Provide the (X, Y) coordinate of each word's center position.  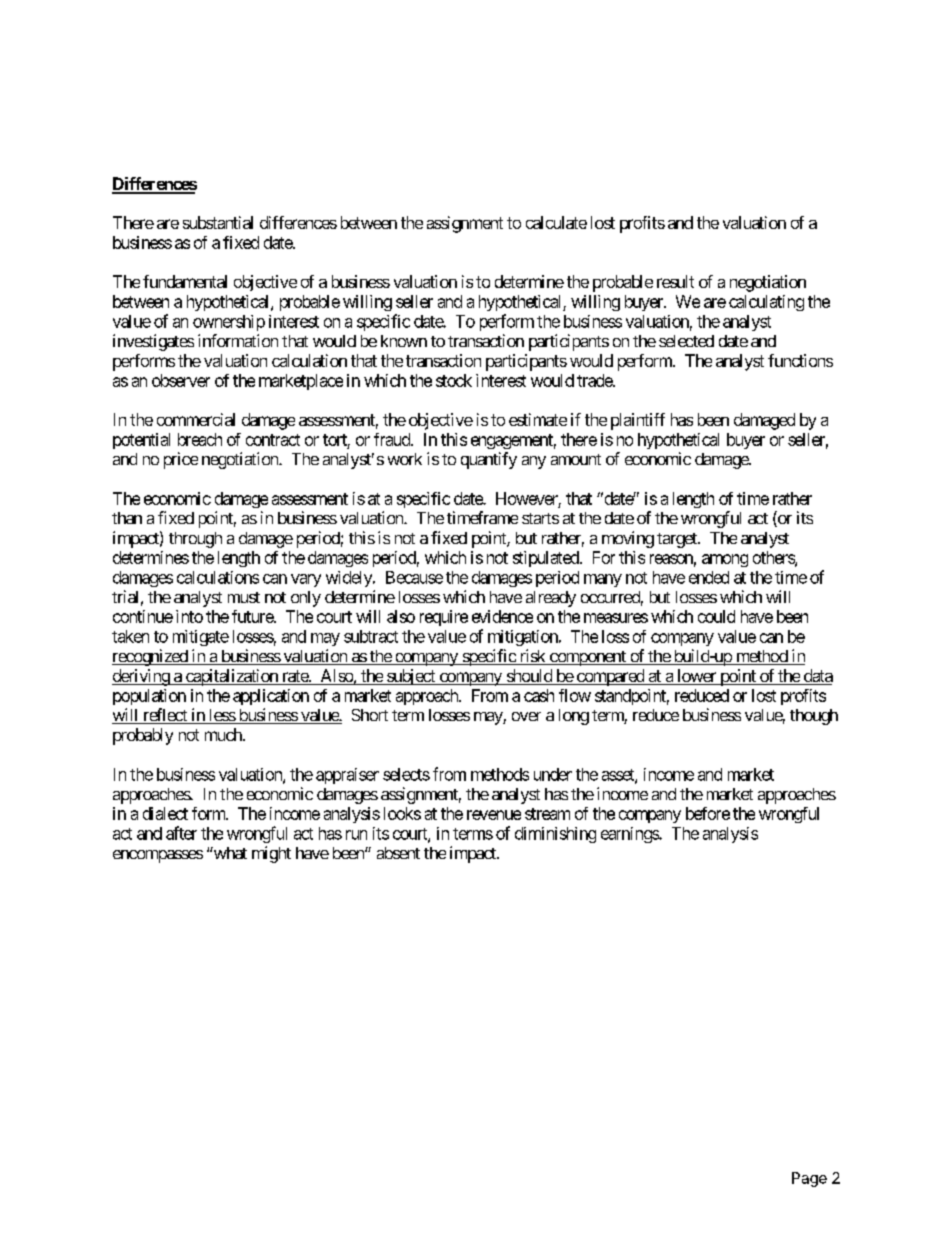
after (181, 833)
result (675, 281)
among (725, 560)
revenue (494, 815)
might (271, 854)
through (195, 540)
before (708, 813)
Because (414, 577)
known (404, 341)
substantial (218, 222)
